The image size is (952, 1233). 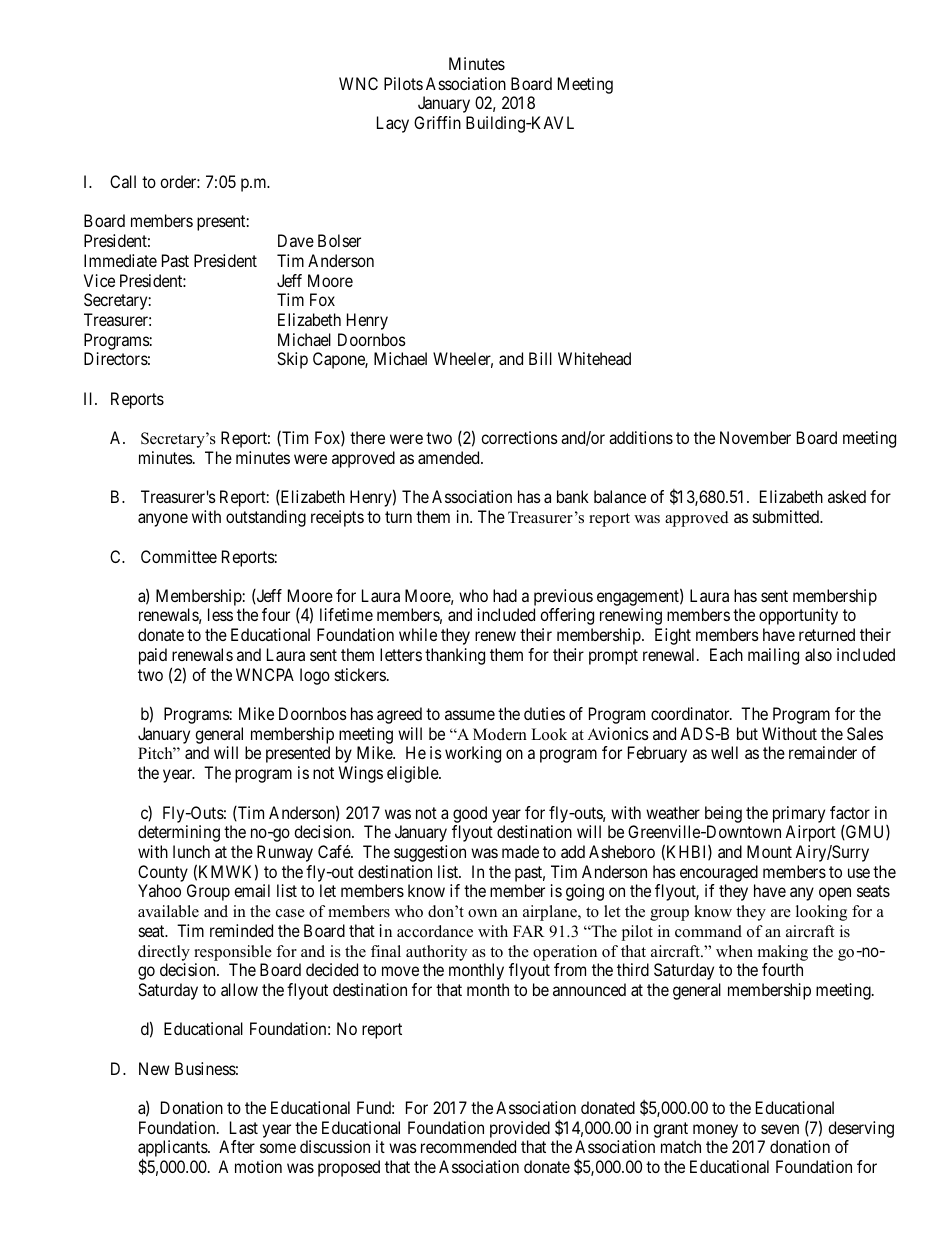 What do you see at coordinates (783, 953) in the document?
I see `making` at bounding box center [783, 953].
